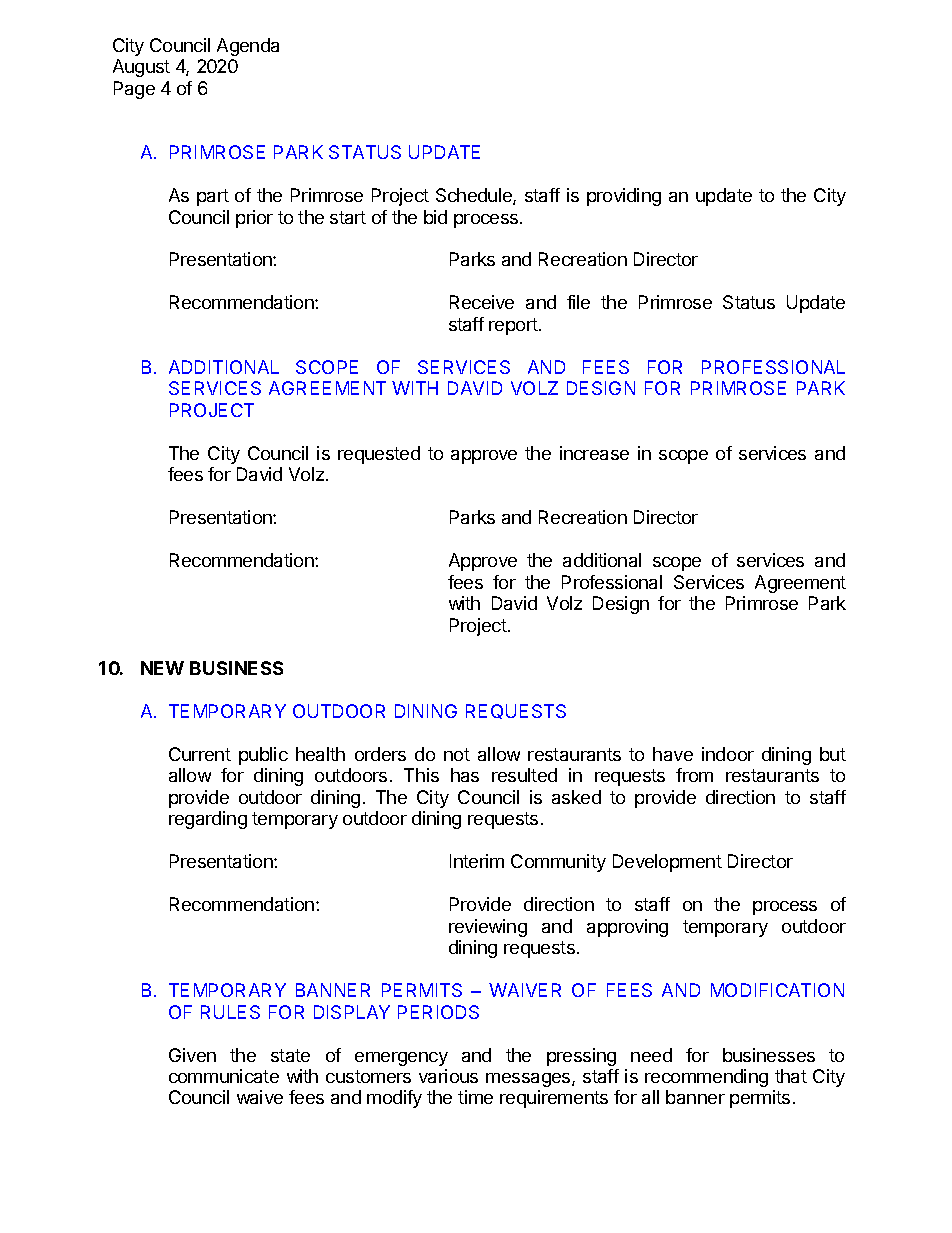  Describe the element at coordinates (475, 196) in the screenshot. I see `Schedule` at that location.
